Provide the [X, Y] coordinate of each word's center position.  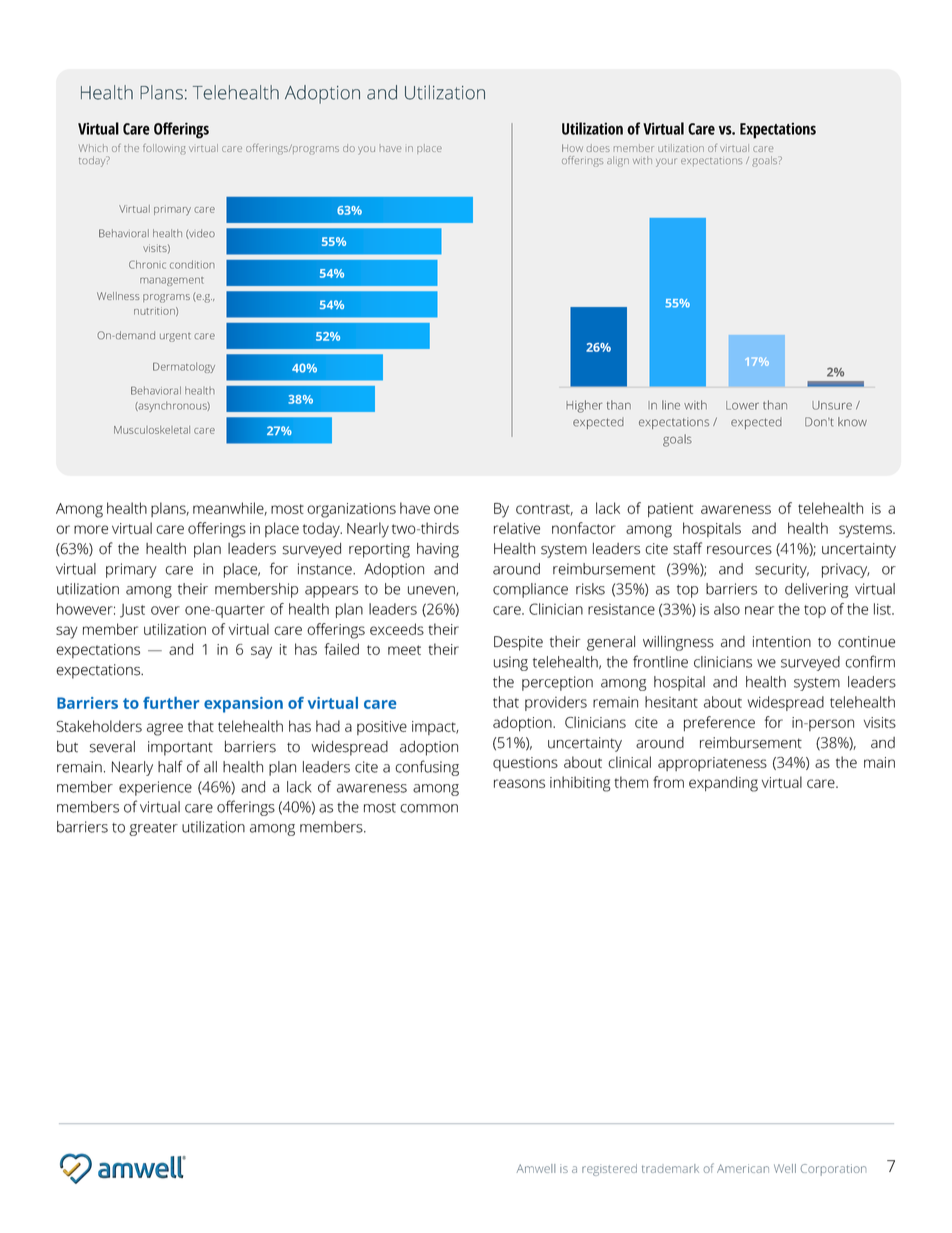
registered [609, 1170]
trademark [670, 1168]
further [171, 703]
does [598, 148]
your [666, 162]
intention [782, 642]
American [743, 1168]
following [164, 149]
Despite [518, 643]
